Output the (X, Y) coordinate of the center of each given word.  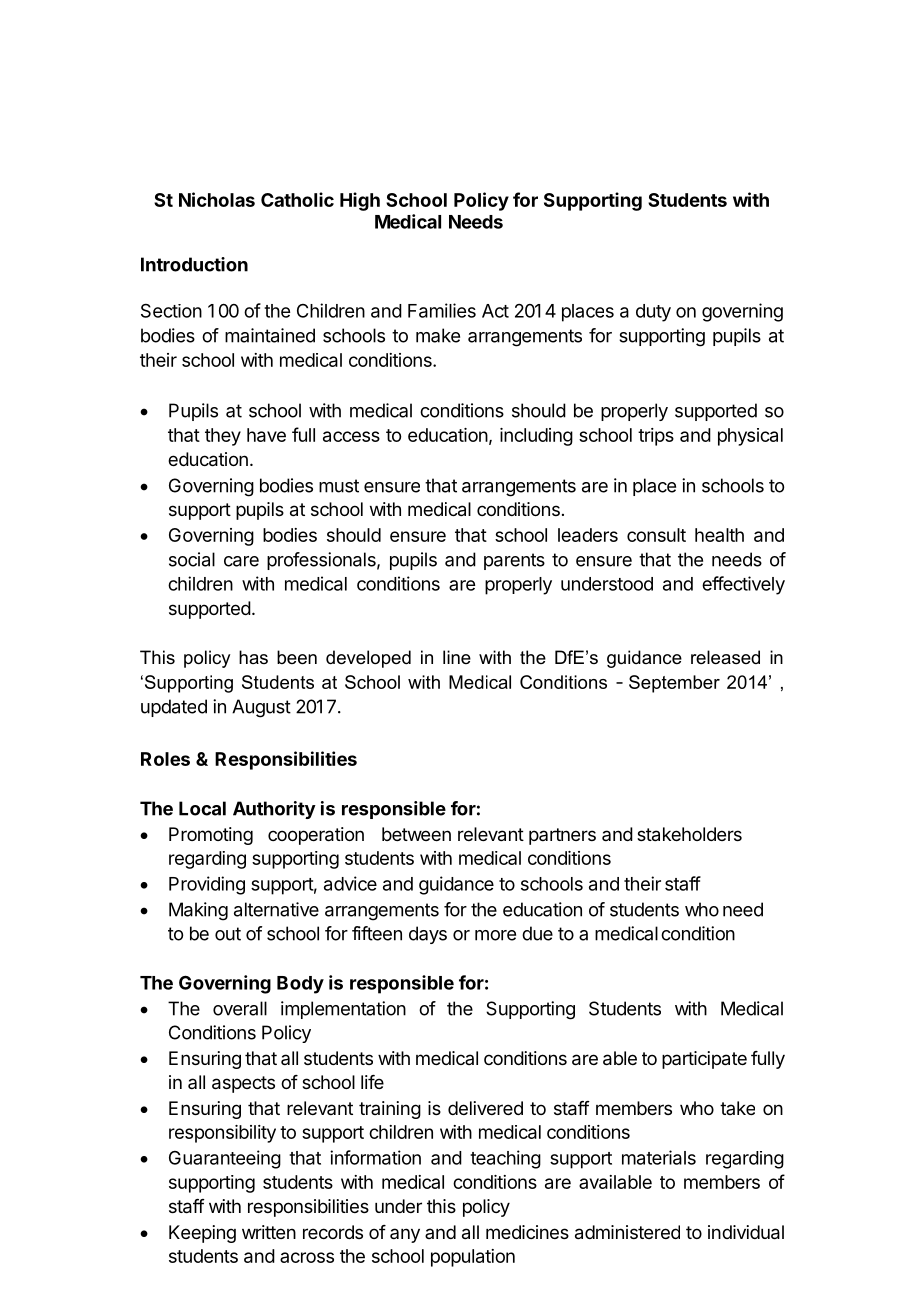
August (261, 708)
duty (653, 313)
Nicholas (217, 199)
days (428, 935)
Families (442, 310)
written (269, 1232)
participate (704, 1060)
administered (627, 1232)
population (473, 1258)
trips (656, 437)
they (223, 437)
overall (240, 1008)
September (674, 684)
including (536, 437)
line (457, 657)
